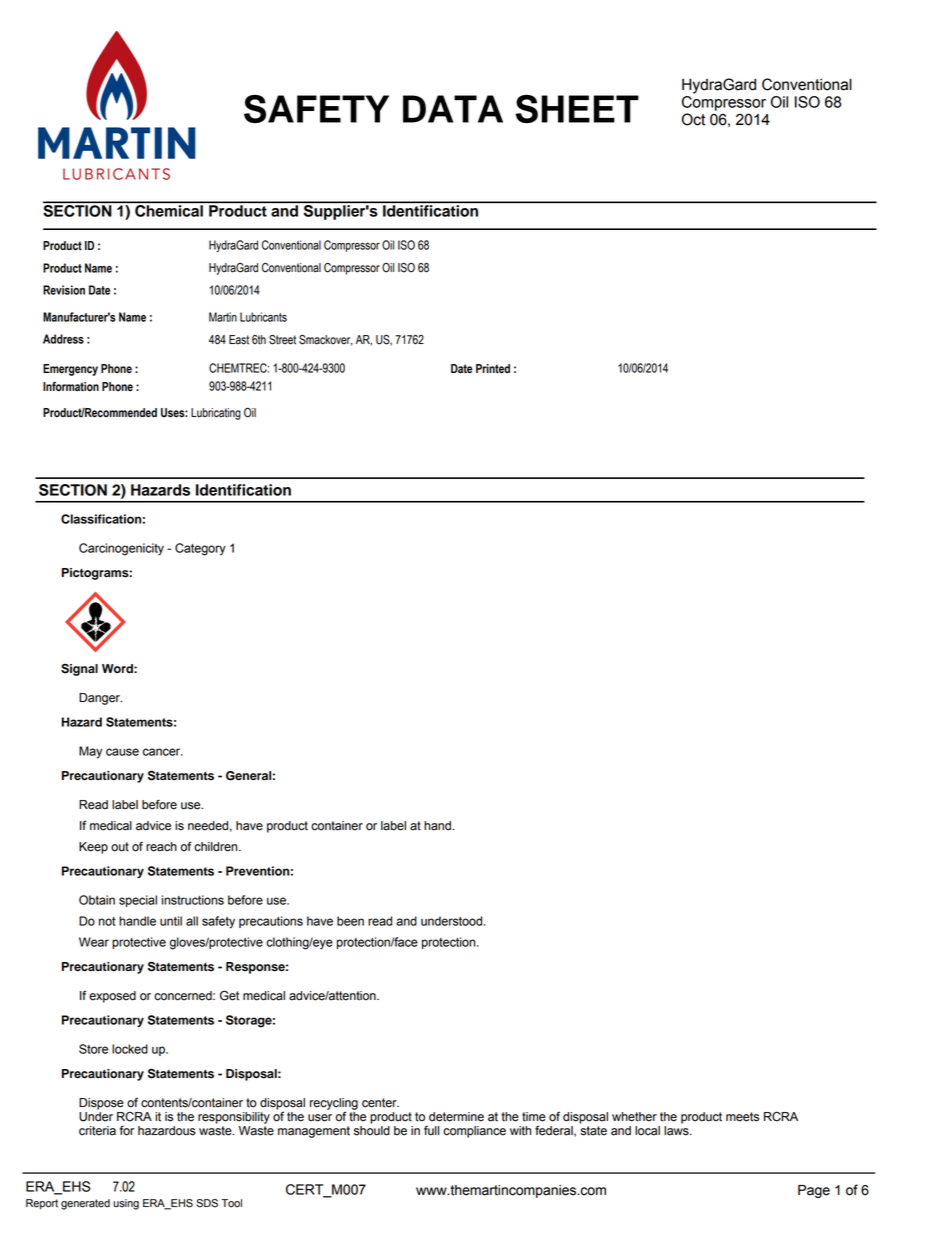 The image size is (952, 1233). What do you see at coordinates (493, 369) in the screenshot?
I see `Printed` at bounding box center [493, 369].
